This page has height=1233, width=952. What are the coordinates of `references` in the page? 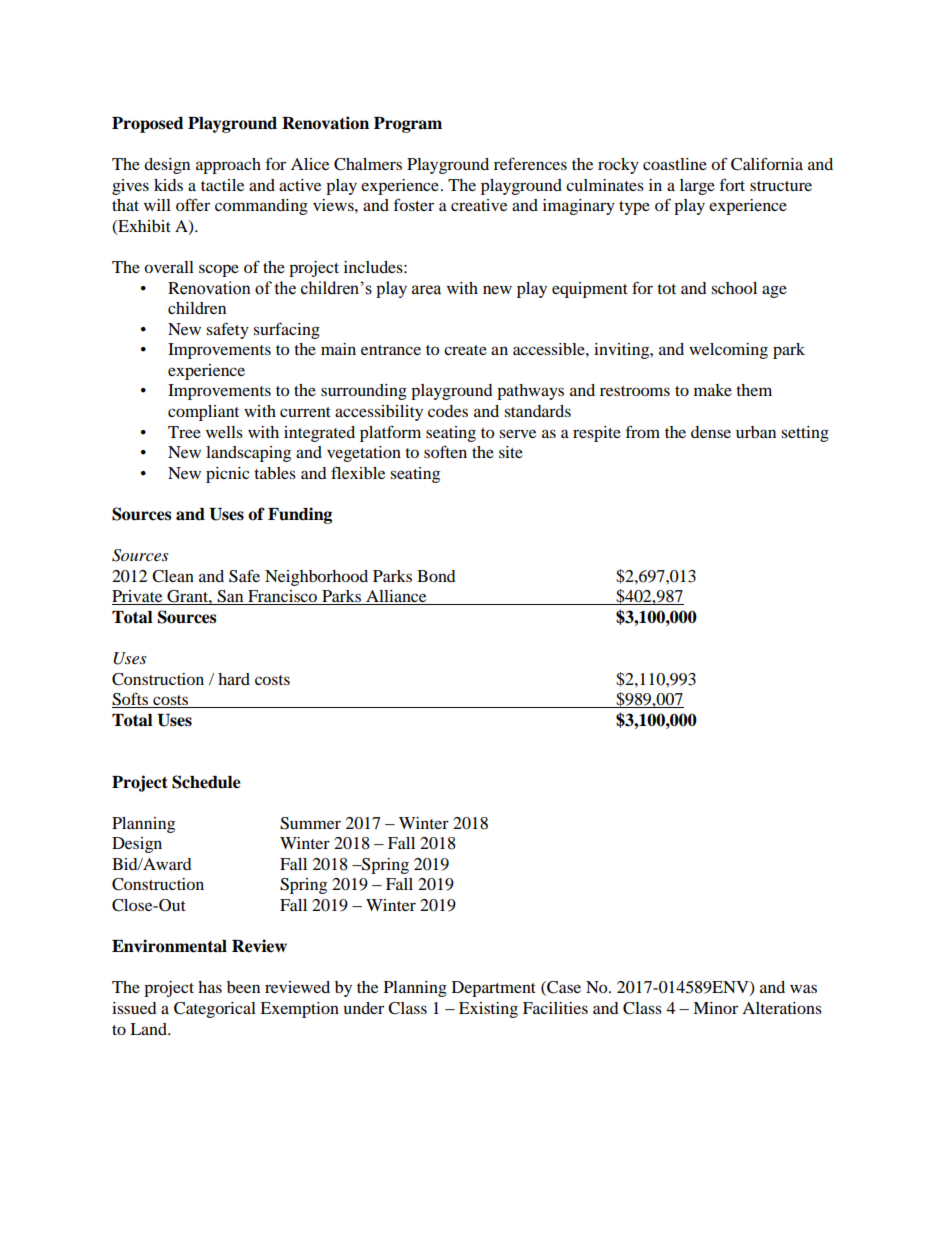 It's located at (530, 163).
